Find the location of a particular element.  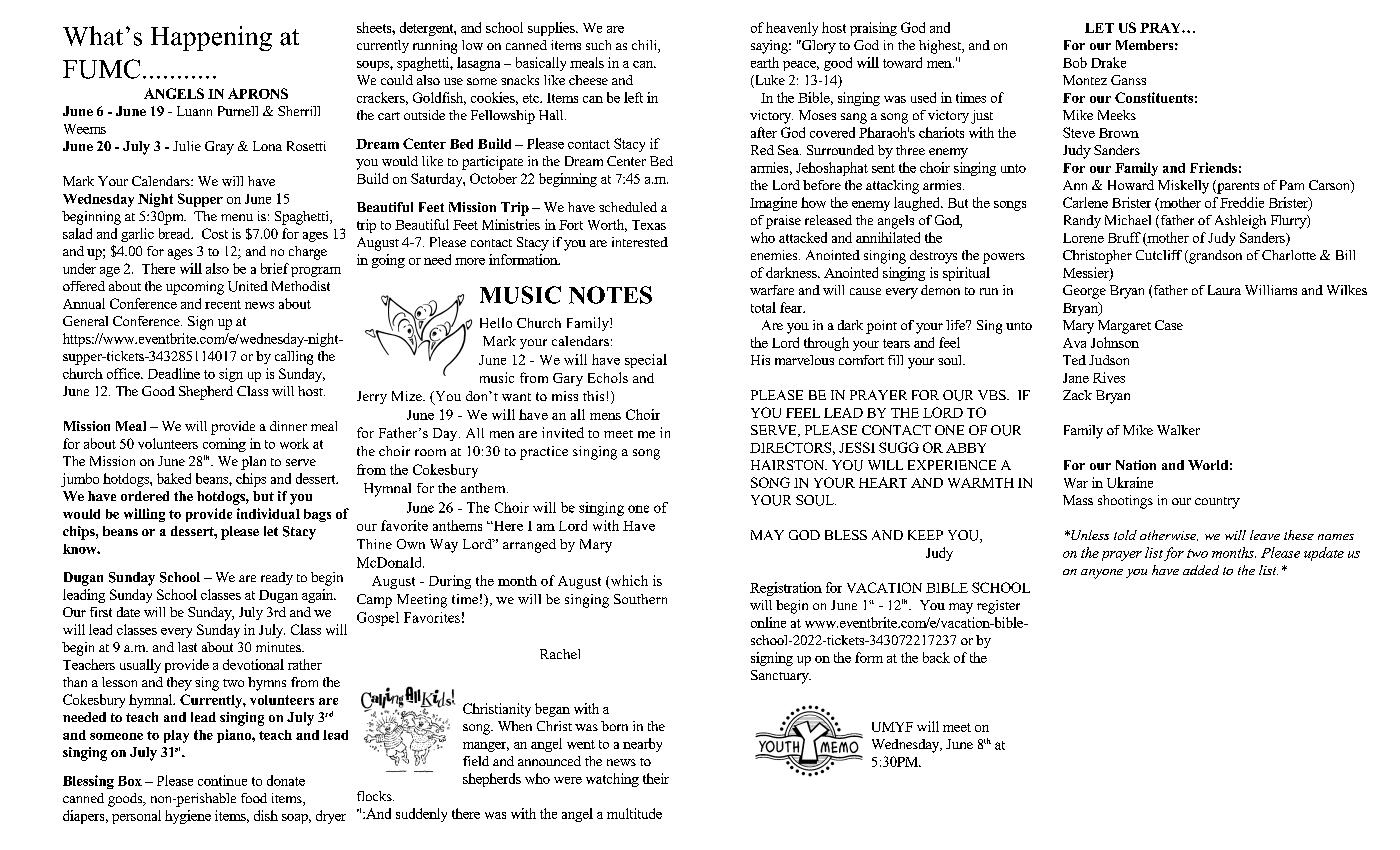

earth is located at coordinates (765, 62).
